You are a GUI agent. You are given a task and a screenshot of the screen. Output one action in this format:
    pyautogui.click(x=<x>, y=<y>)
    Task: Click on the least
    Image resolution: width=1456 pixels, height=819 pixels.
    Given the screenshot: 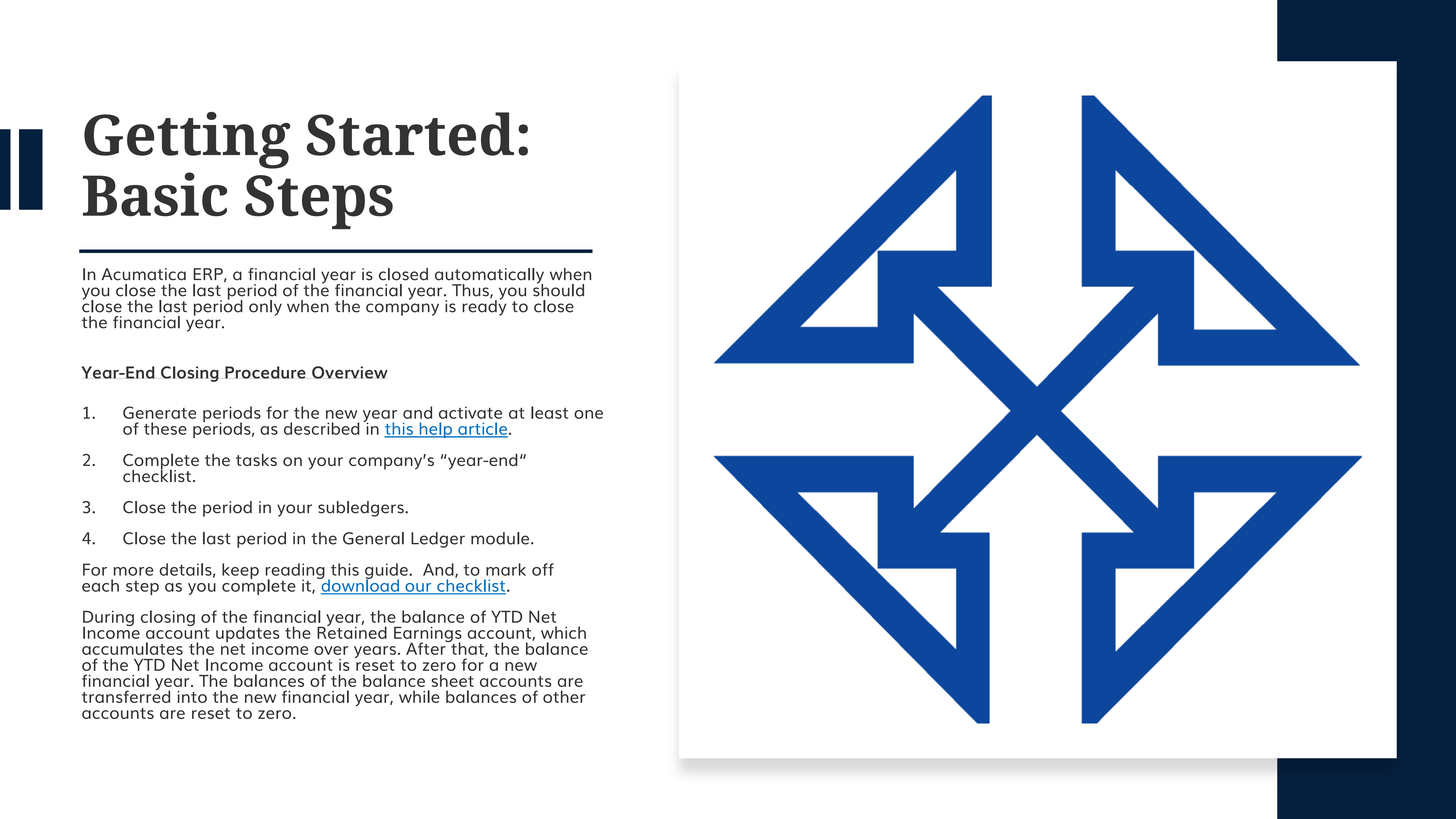 What is the action you would take?
    pyautogui.click(x=549, y=412)
